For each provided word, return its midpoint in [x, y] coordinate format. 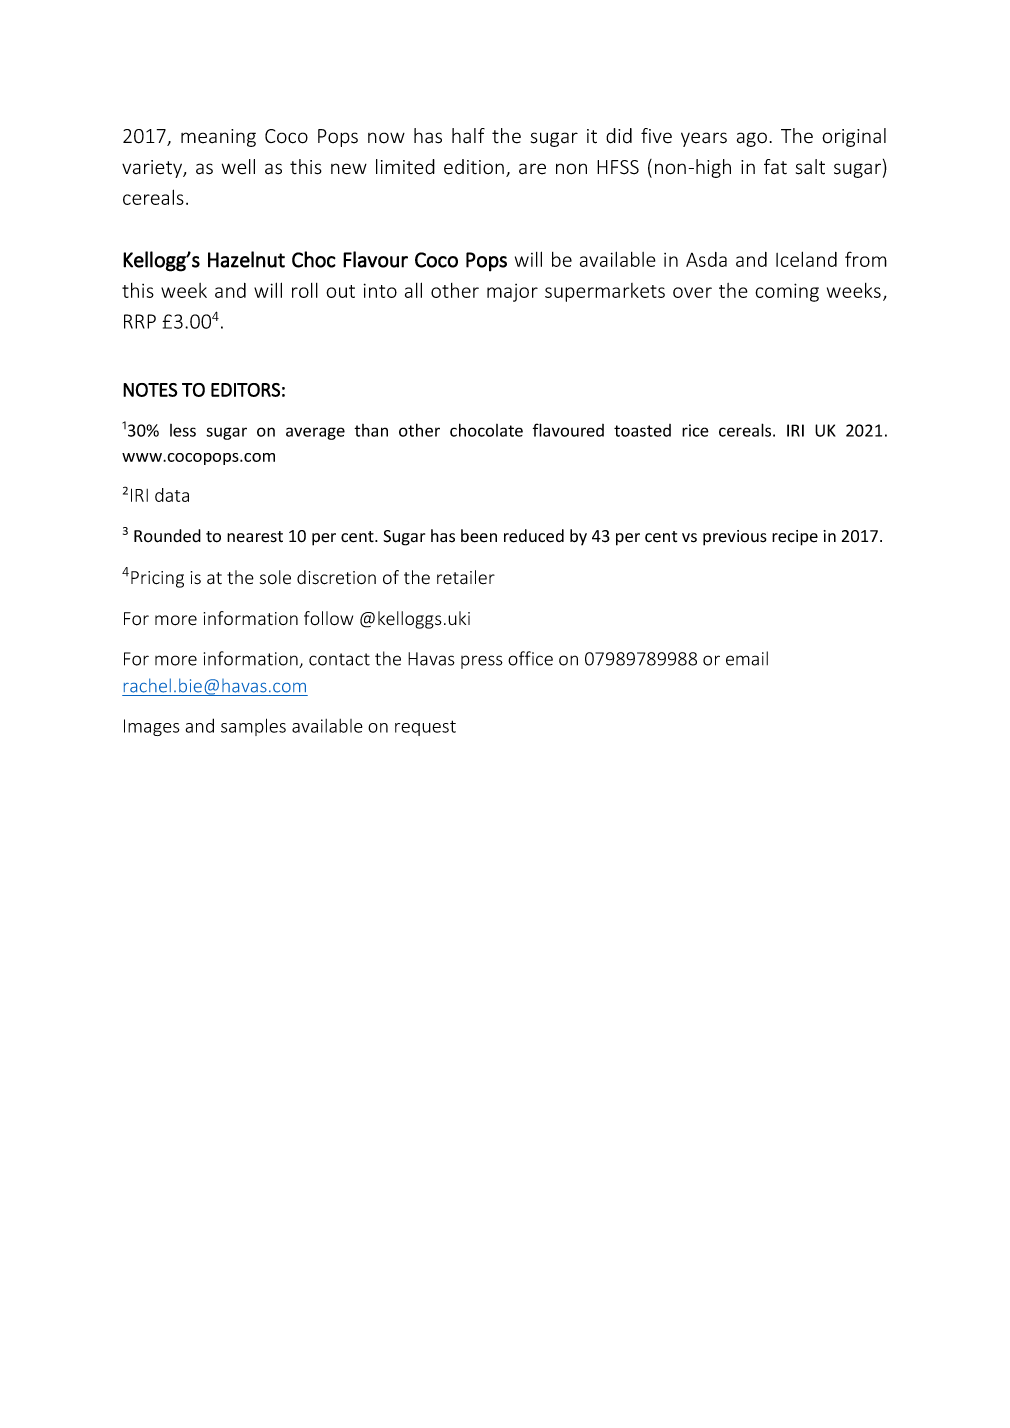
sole [275, 577]
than [371, 430]
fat [775, 167]
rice [695, 430]
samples [253, 727]
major [512, 293]
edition [474, 167]
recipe [795, 538]
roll [305, 290]
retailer [466, 577]
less [183, 430]
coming [787, 292]
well [238, 167]
